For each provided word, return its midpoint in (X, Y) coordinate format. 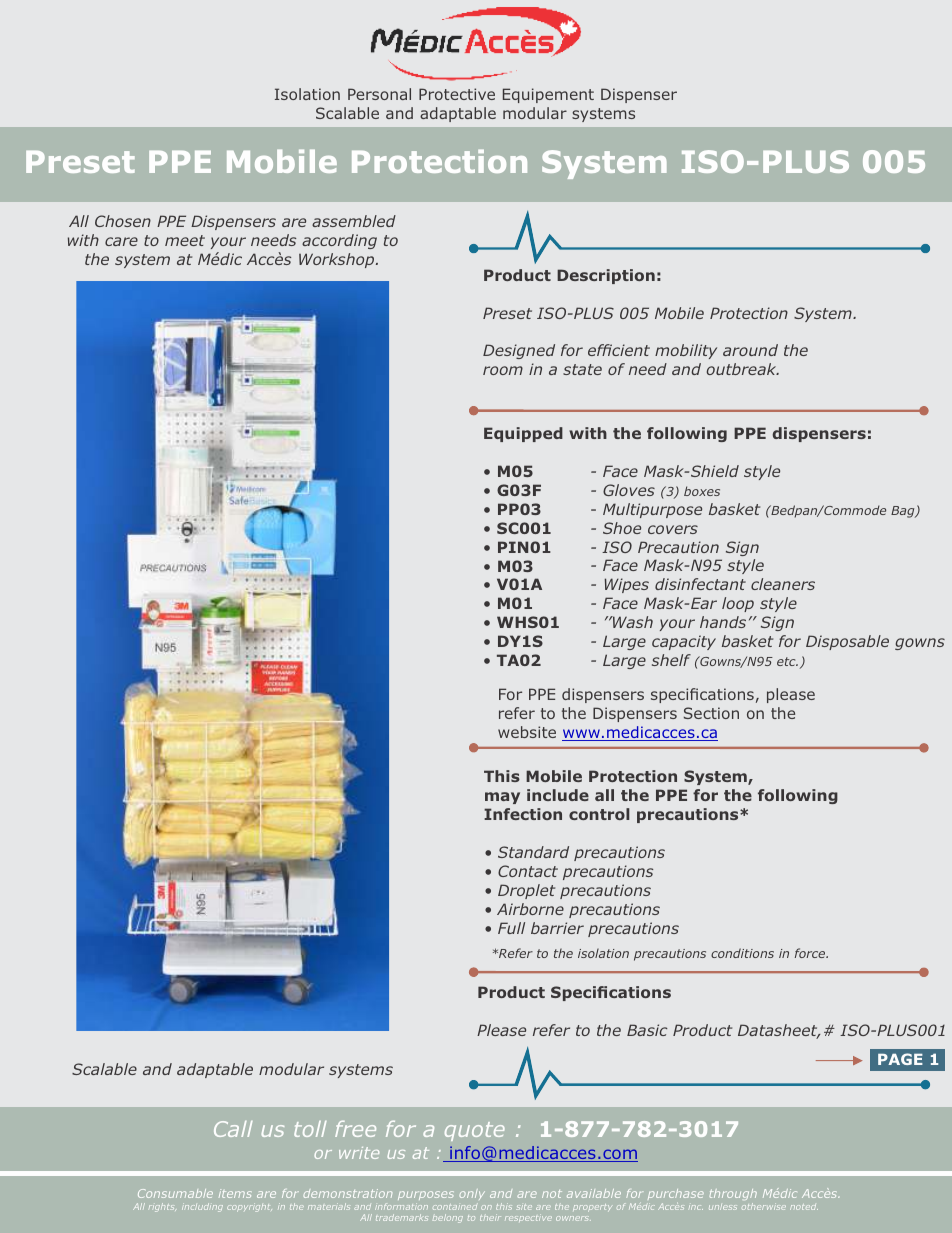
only (472, 1194)
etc (787, 661)
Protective (457, 94)
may (502, 798)
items (235, 1193)
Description (606, 276)
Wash (632, 622)
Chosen (123, 221)
